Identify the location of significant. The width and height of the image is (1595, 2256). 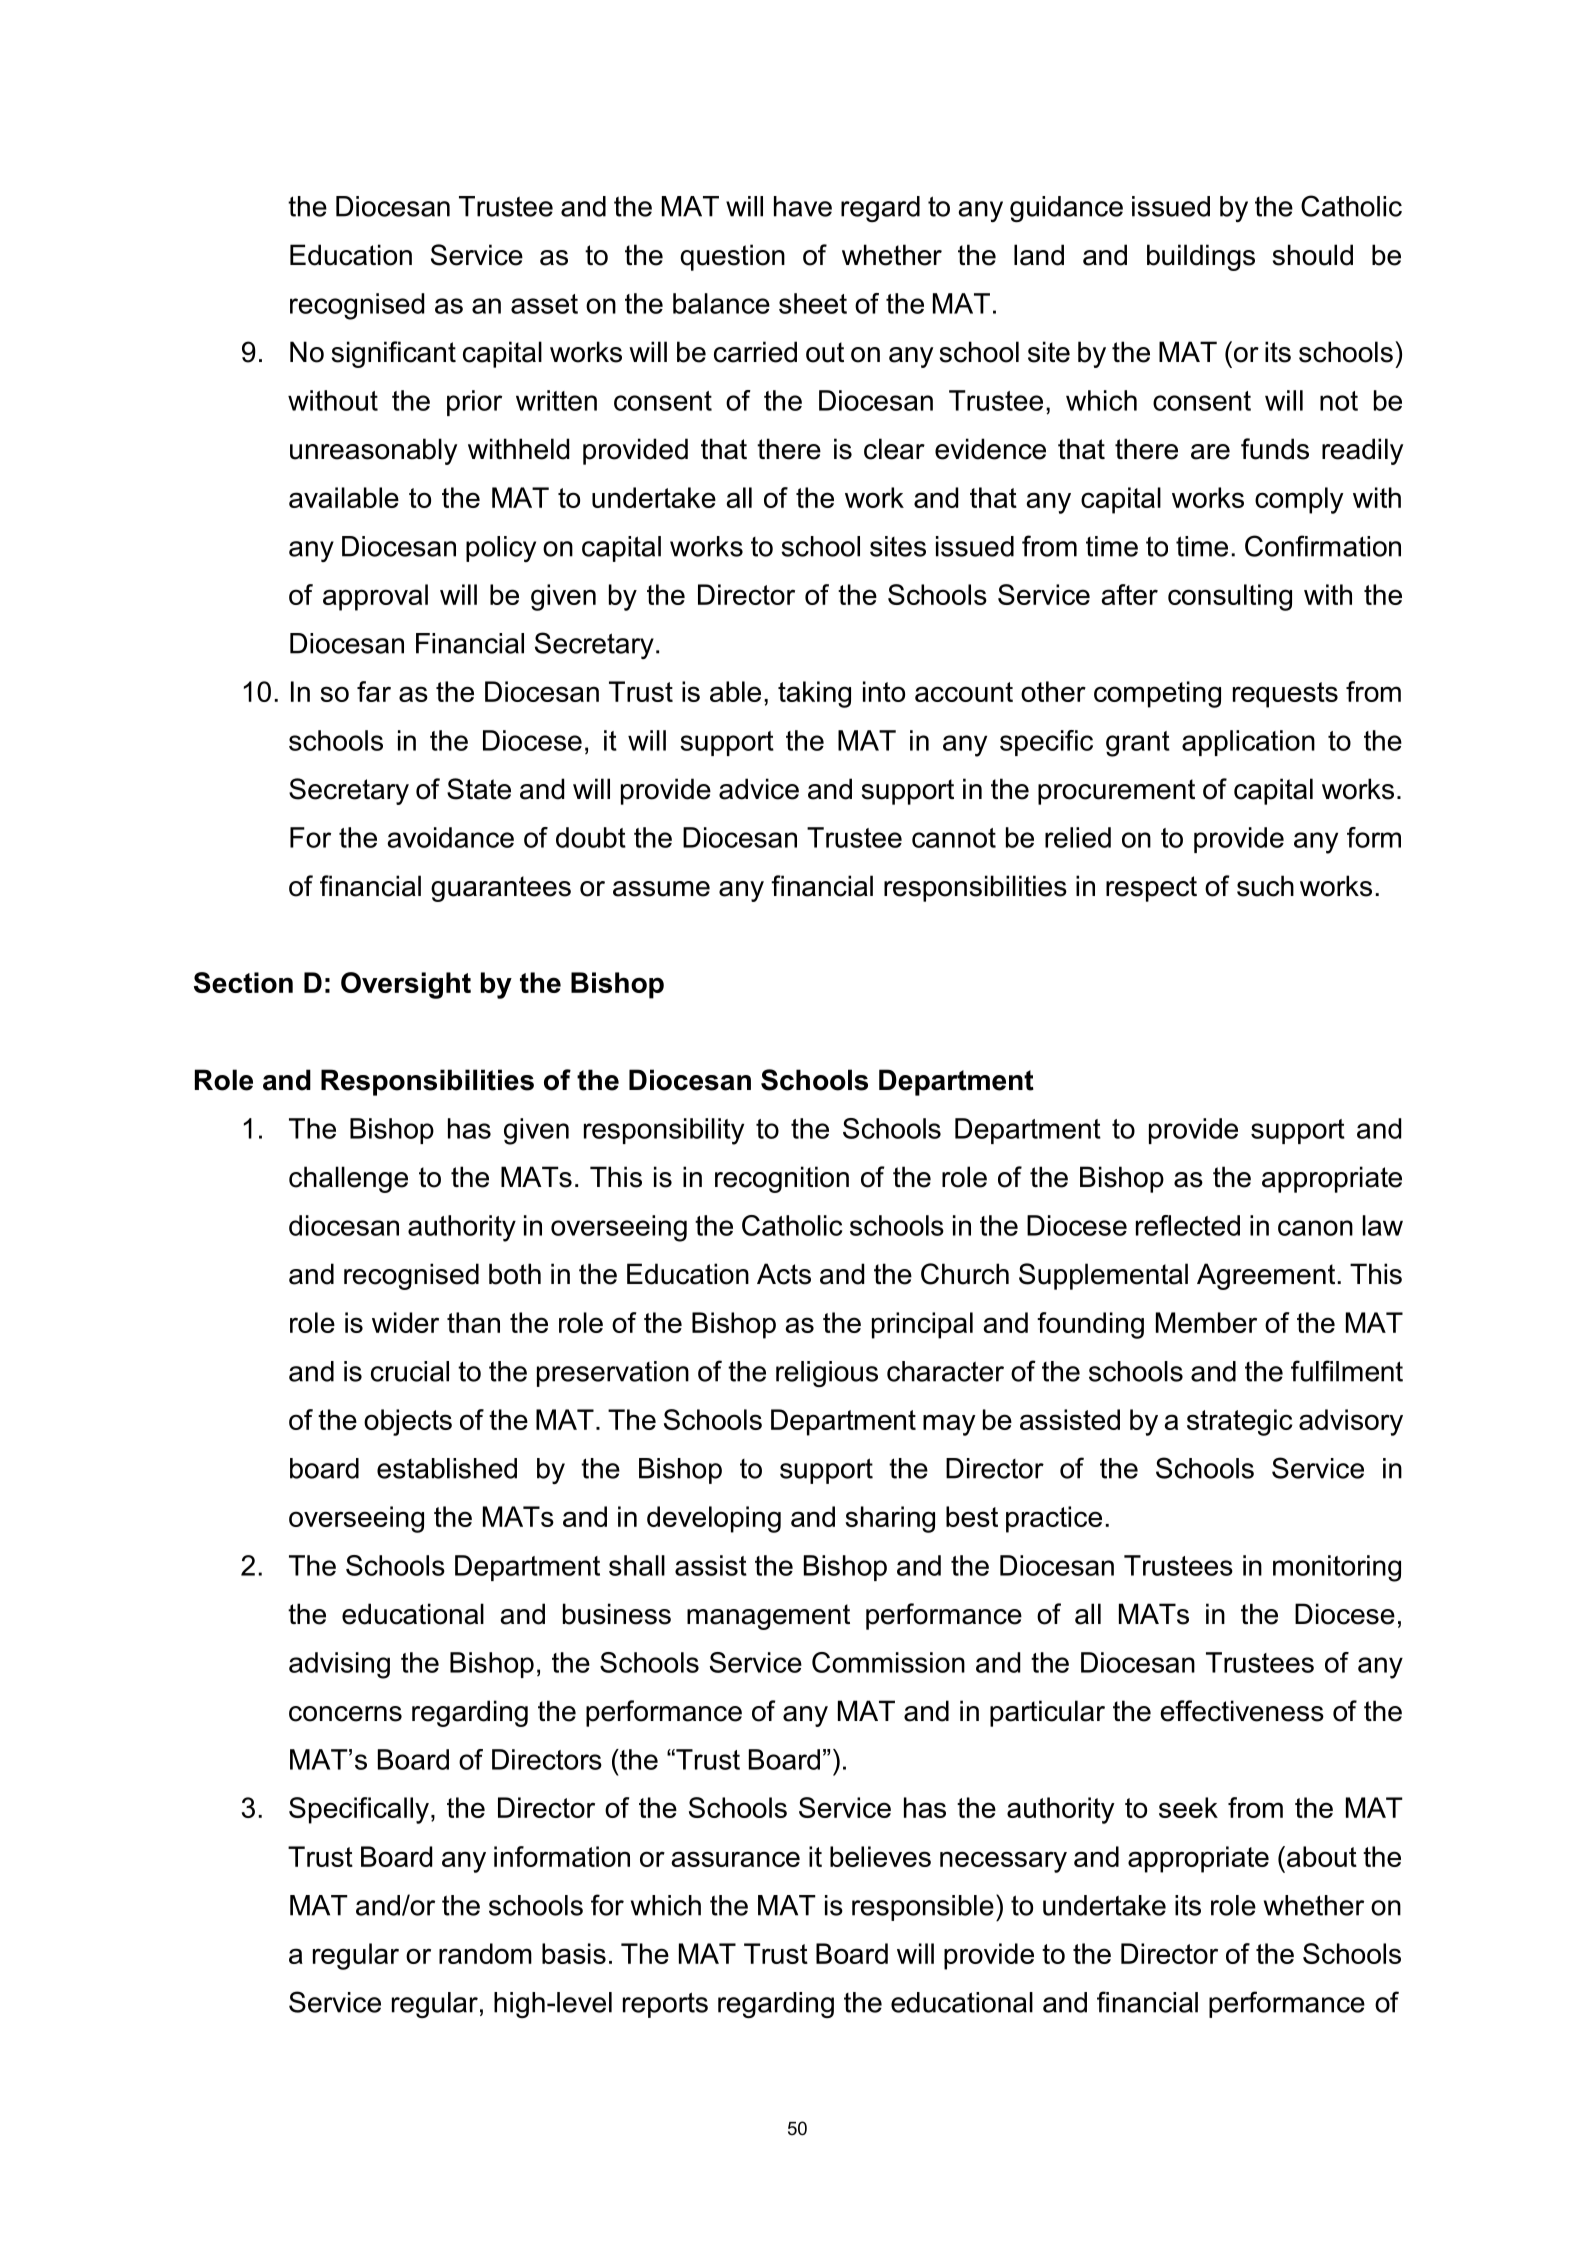
(394, 354).
